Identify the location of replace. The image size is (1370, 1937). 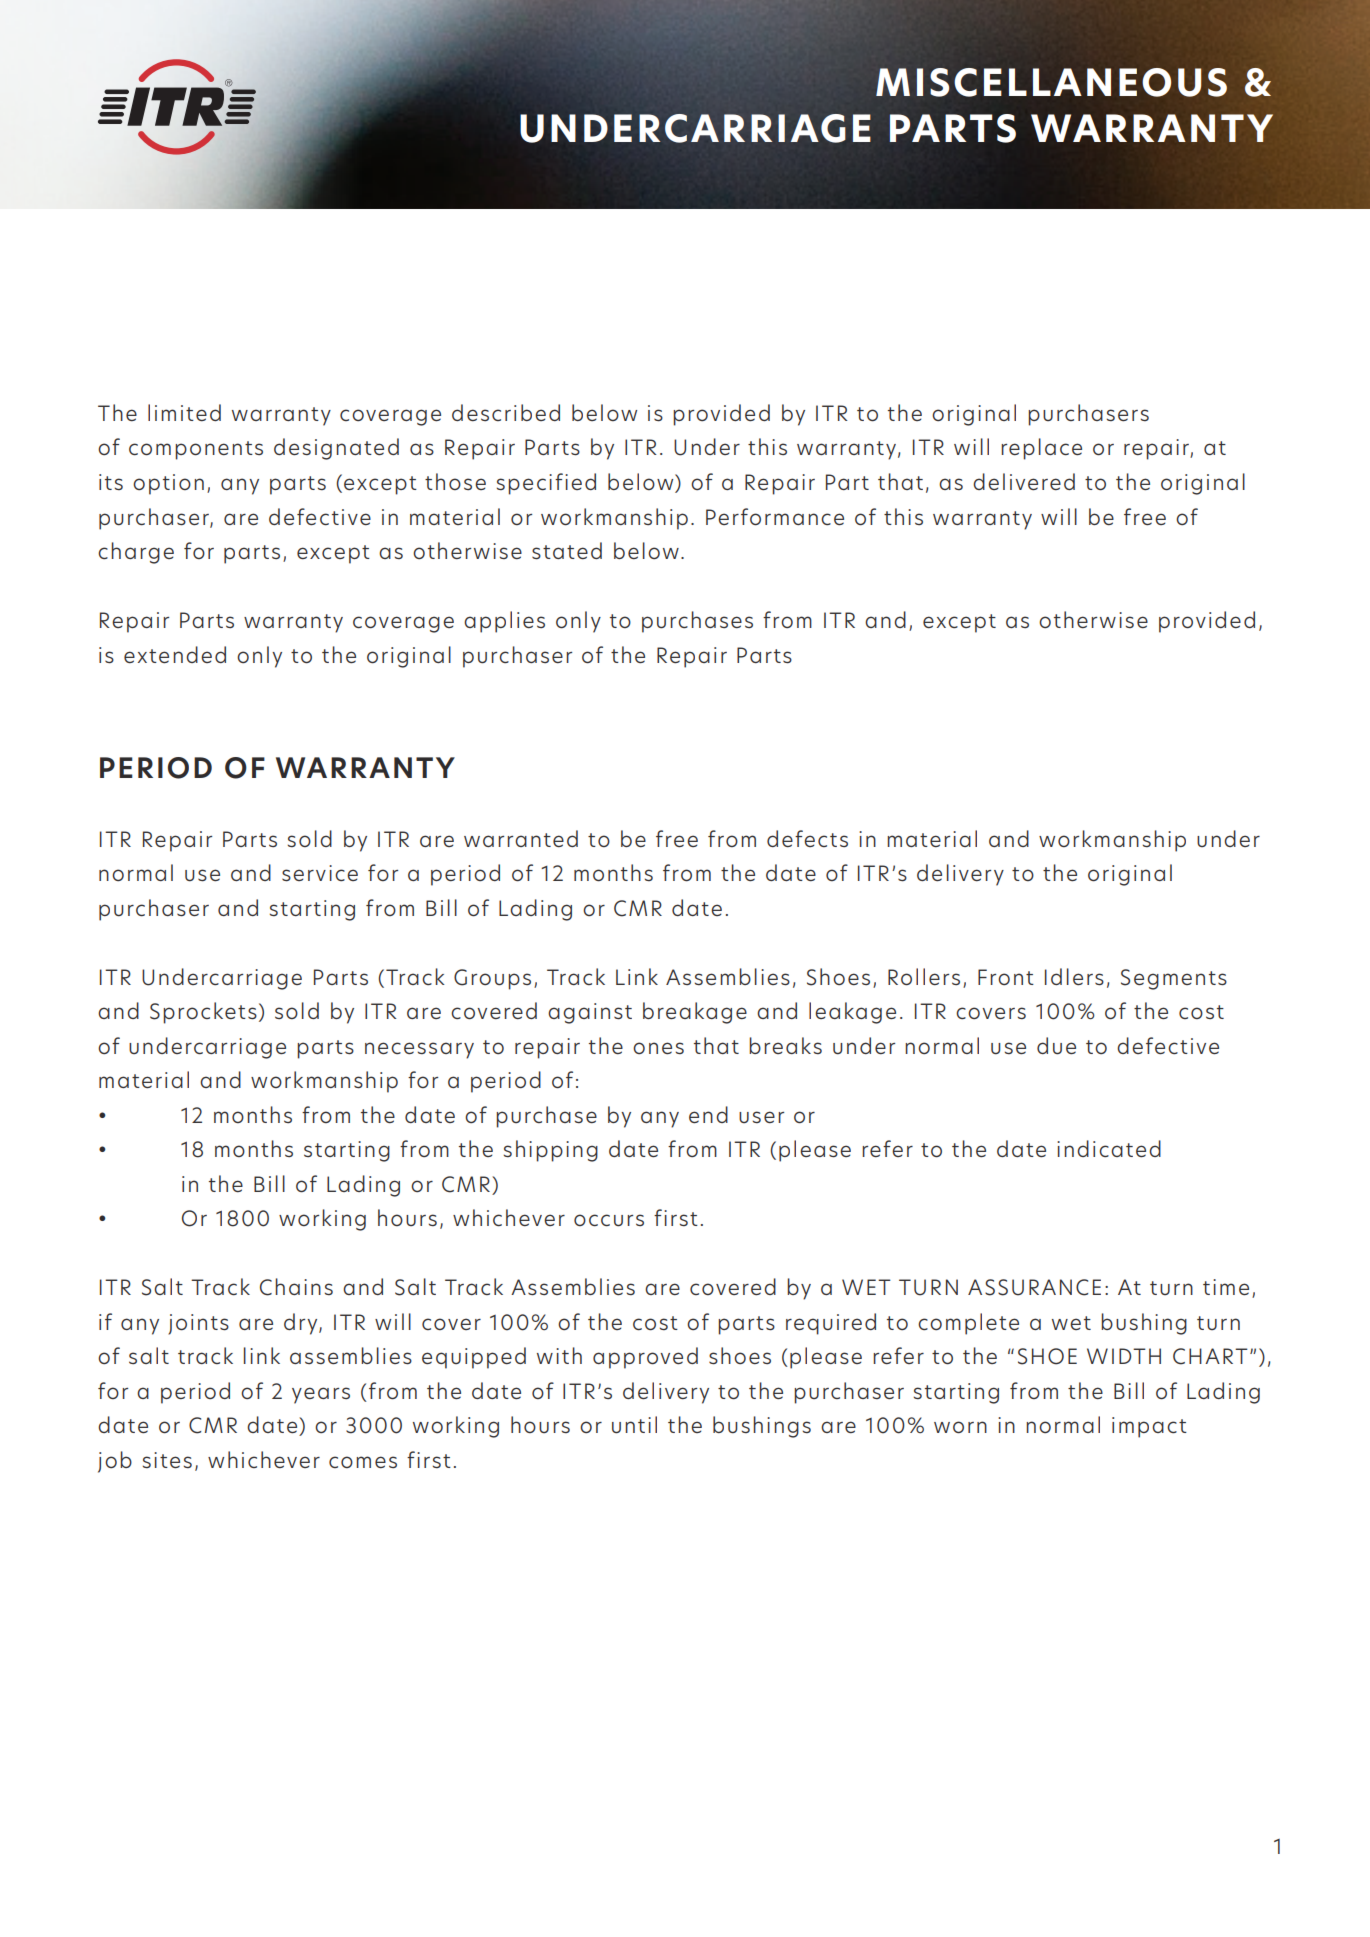
(1041, 449).
